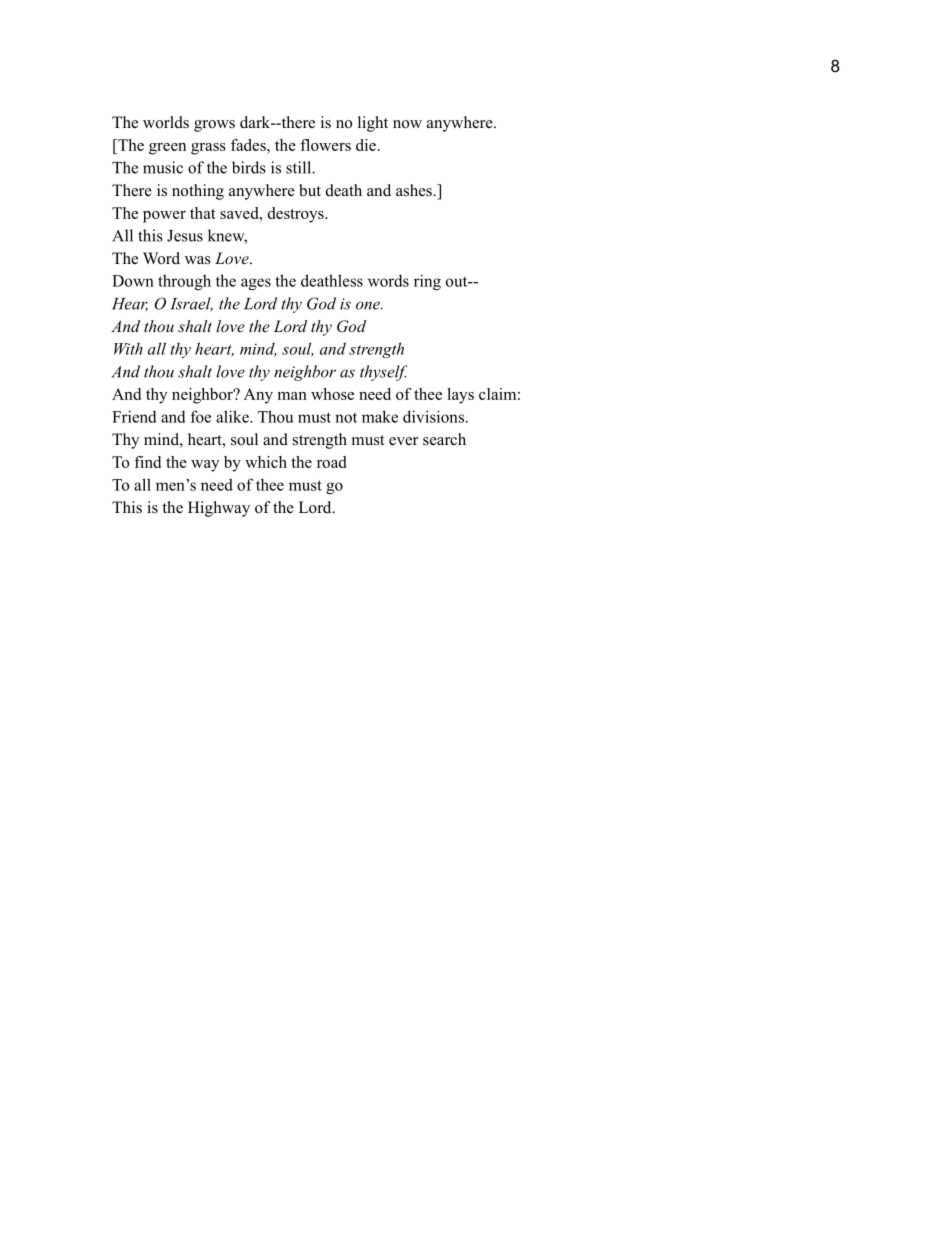  What do you see at coordinates (427, 282) in the screenshot?
I see `ring` at bounding box center [427, 282].
